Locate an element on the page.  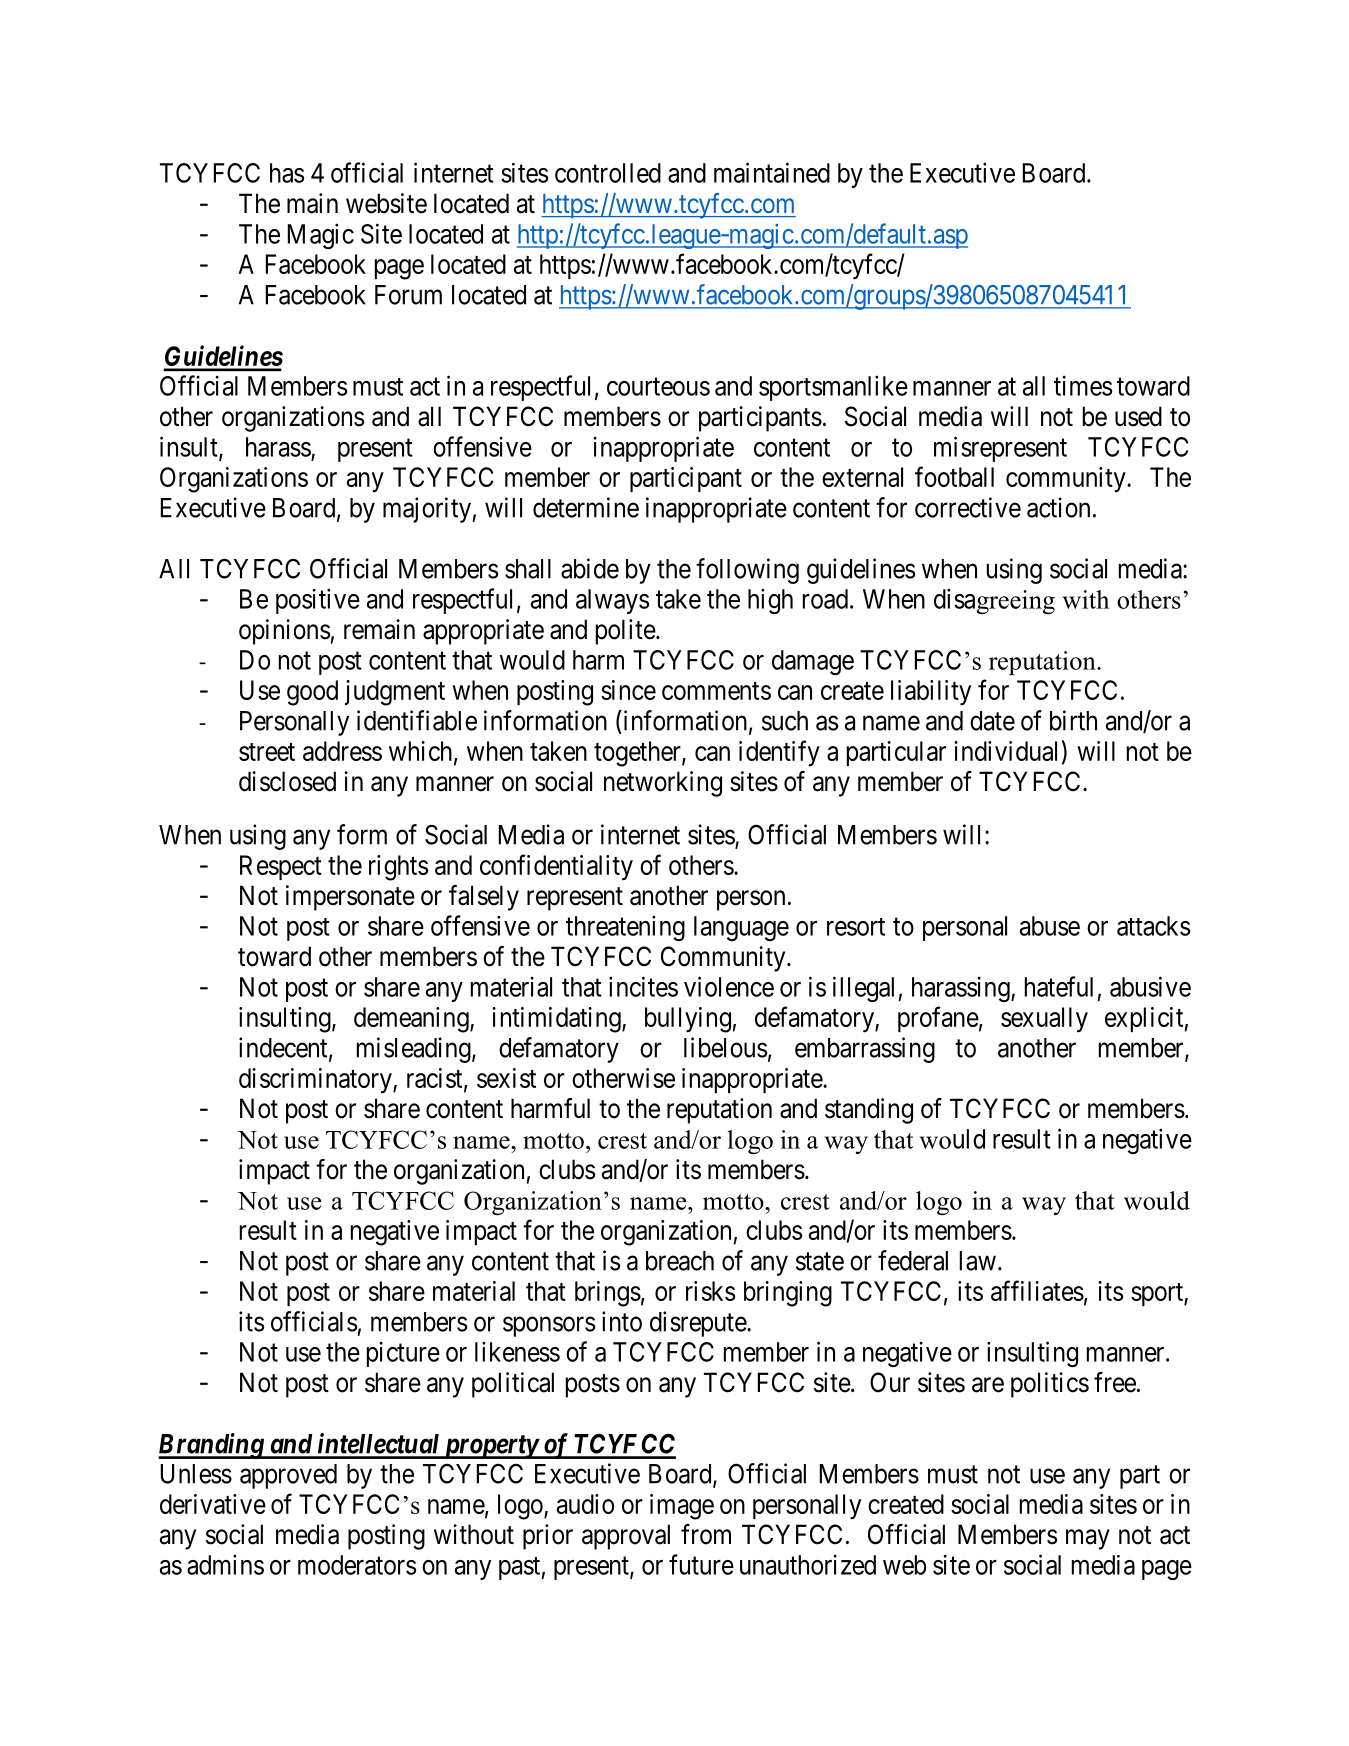
following is located at coordinates (747, 571).
